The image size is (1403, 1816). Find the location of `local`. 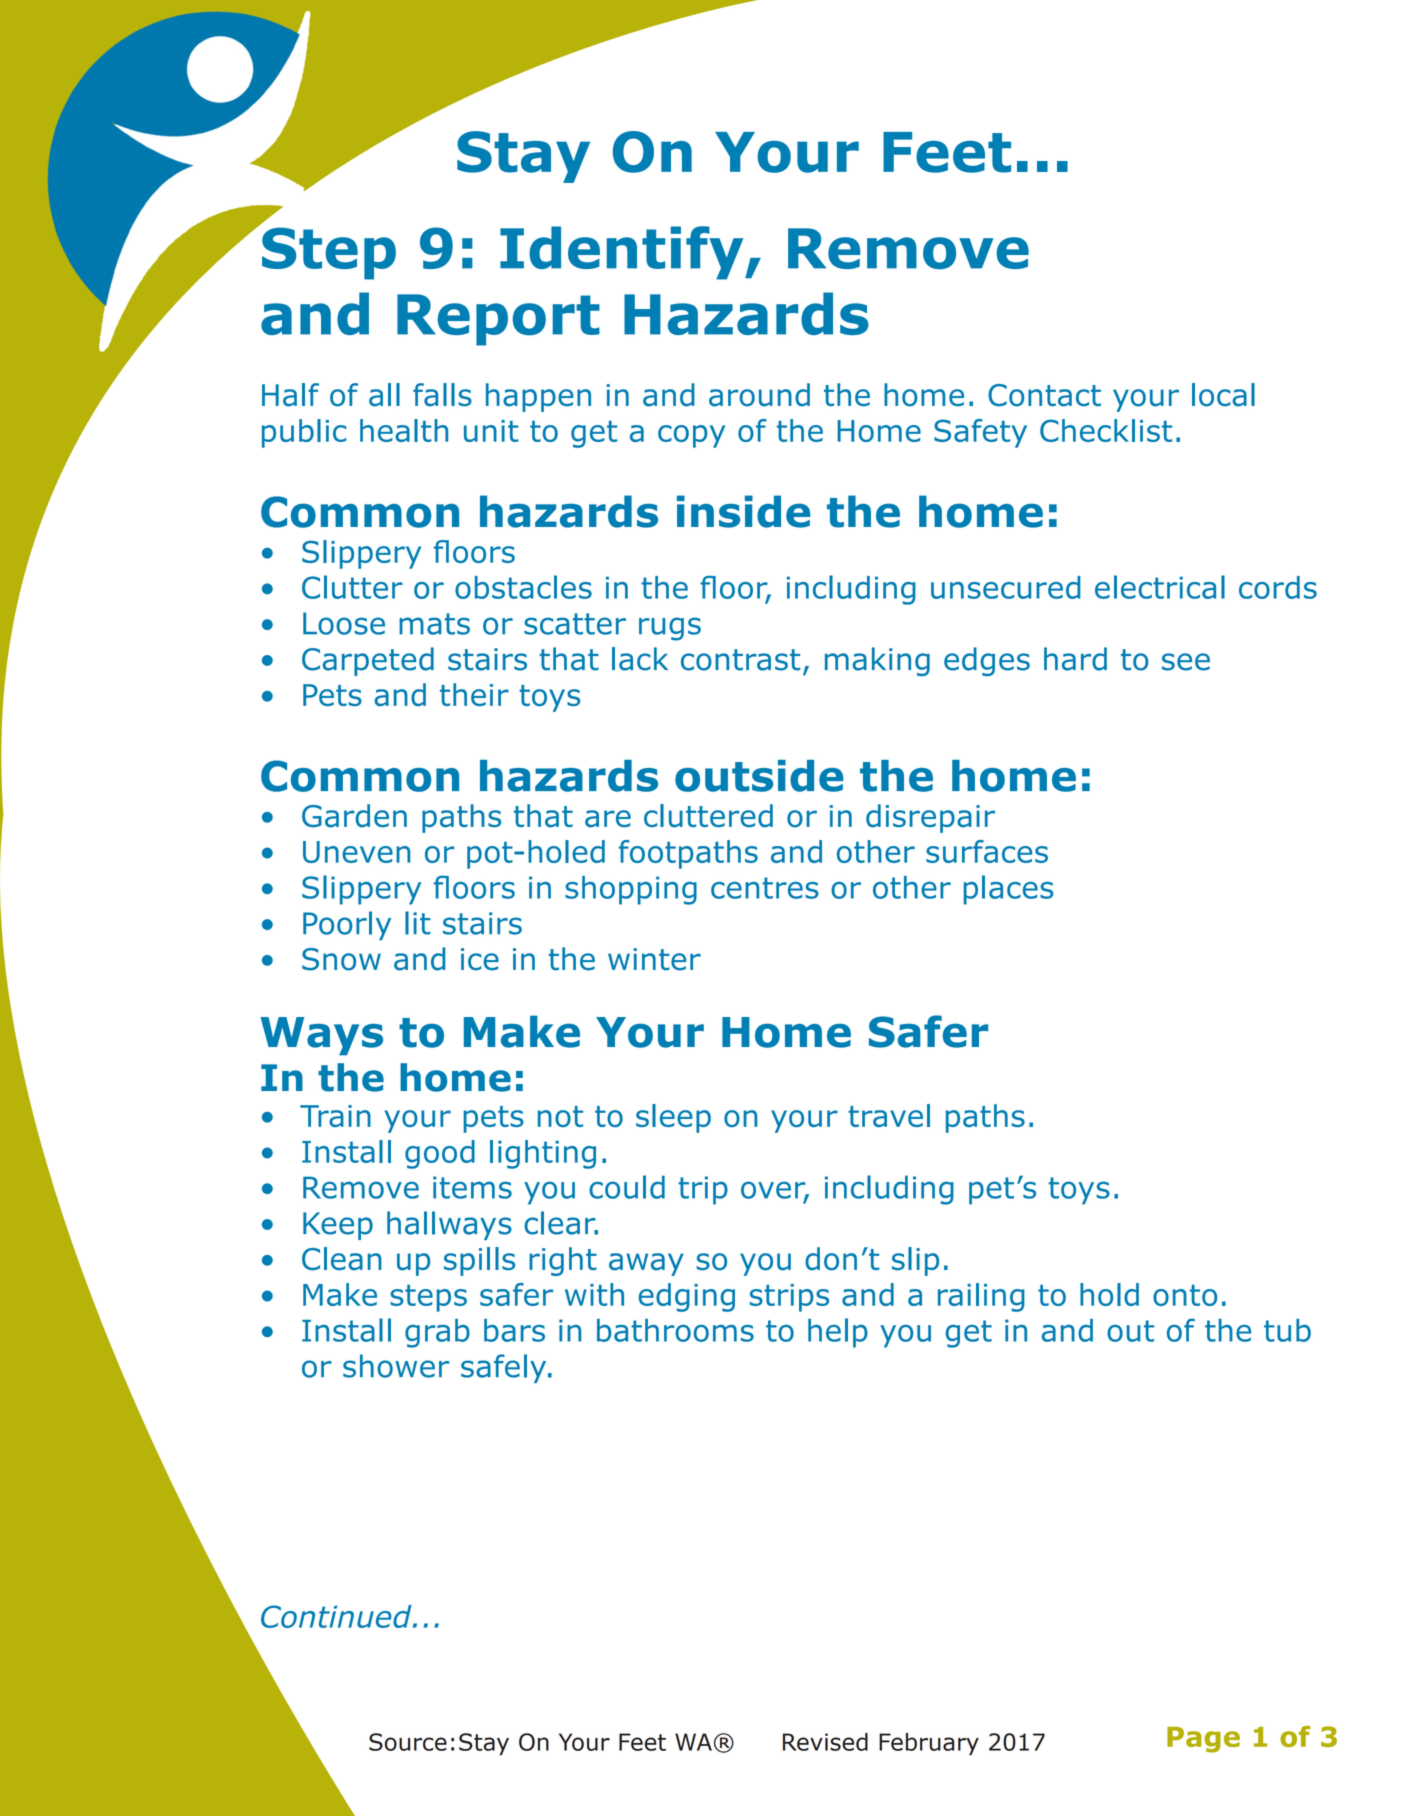

local is located at coordinates (1223, 395).
